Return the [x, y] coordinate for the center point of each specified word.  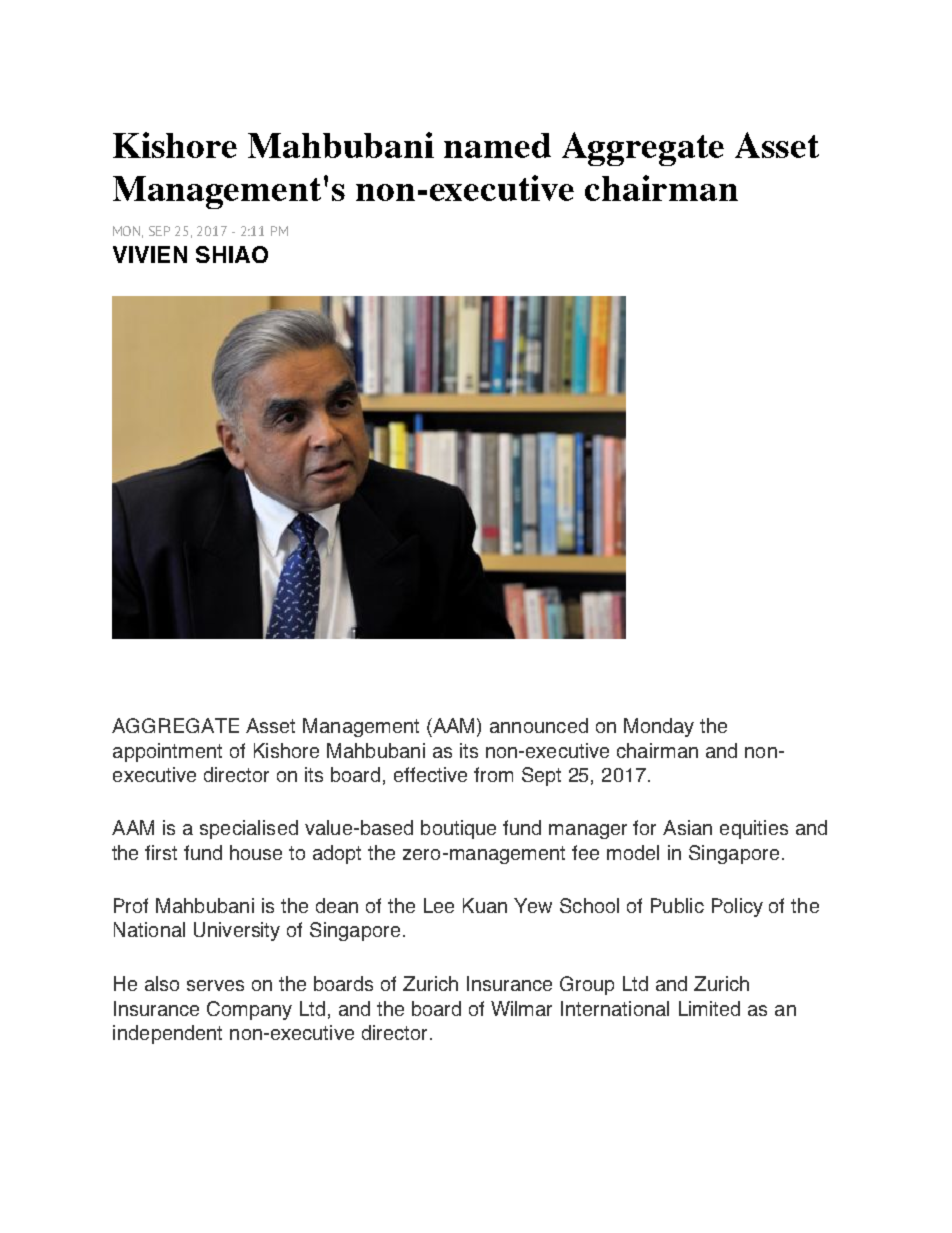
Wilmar [521, 1008]
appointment [167, 752]
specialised [249, 829]
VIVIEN [150, 254]
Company [249, 1010]
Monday [659, 727]
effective [430, 774]
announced [539, 725]
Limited [709, 1008]
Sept [541, 776]
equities [754, 829]
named [497, 145]
